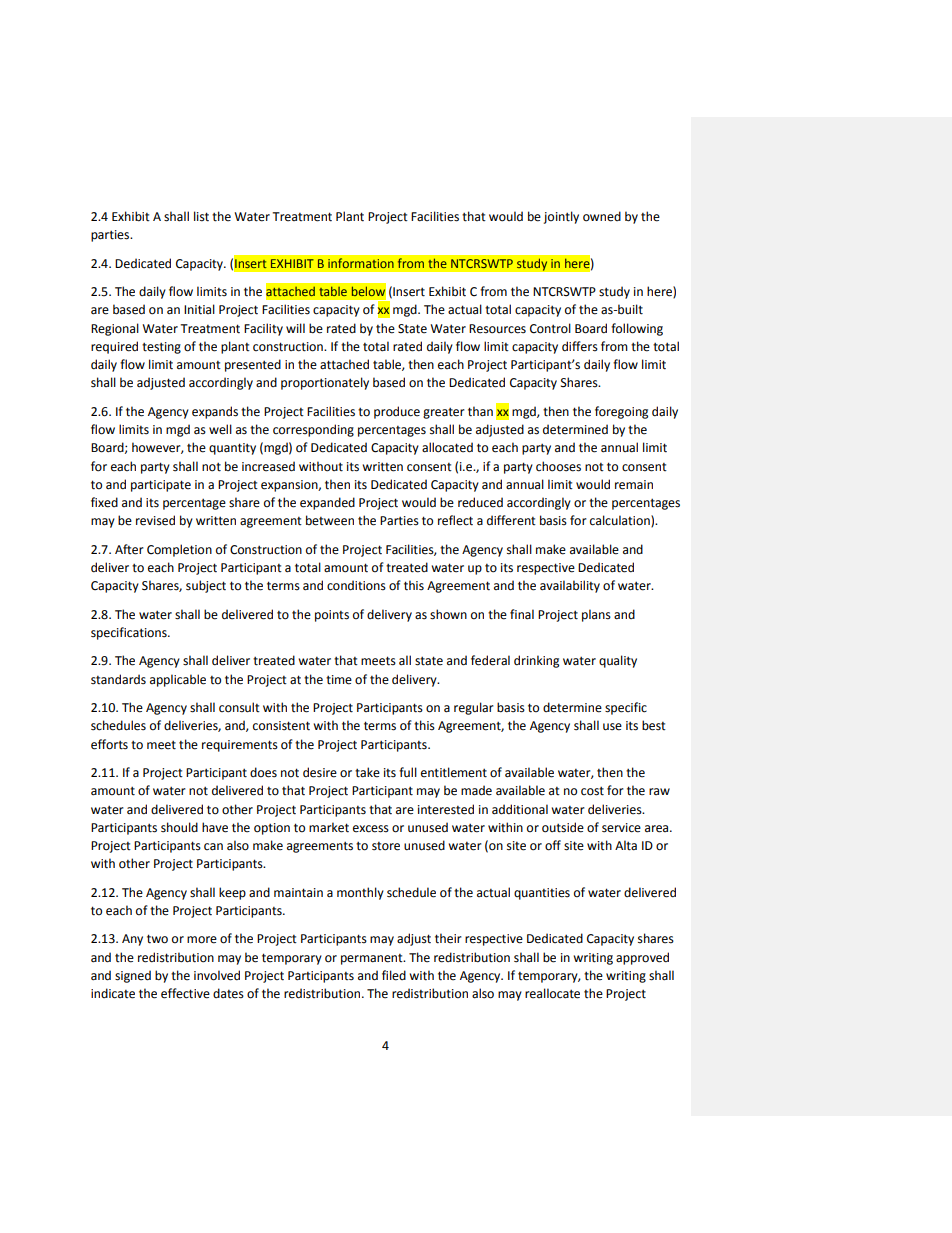 Image resolution: width=952 pixels, height=1233 pixels. Describe the element at coordinates (642, 958) in the screenshot. I see `approved` at that location.
